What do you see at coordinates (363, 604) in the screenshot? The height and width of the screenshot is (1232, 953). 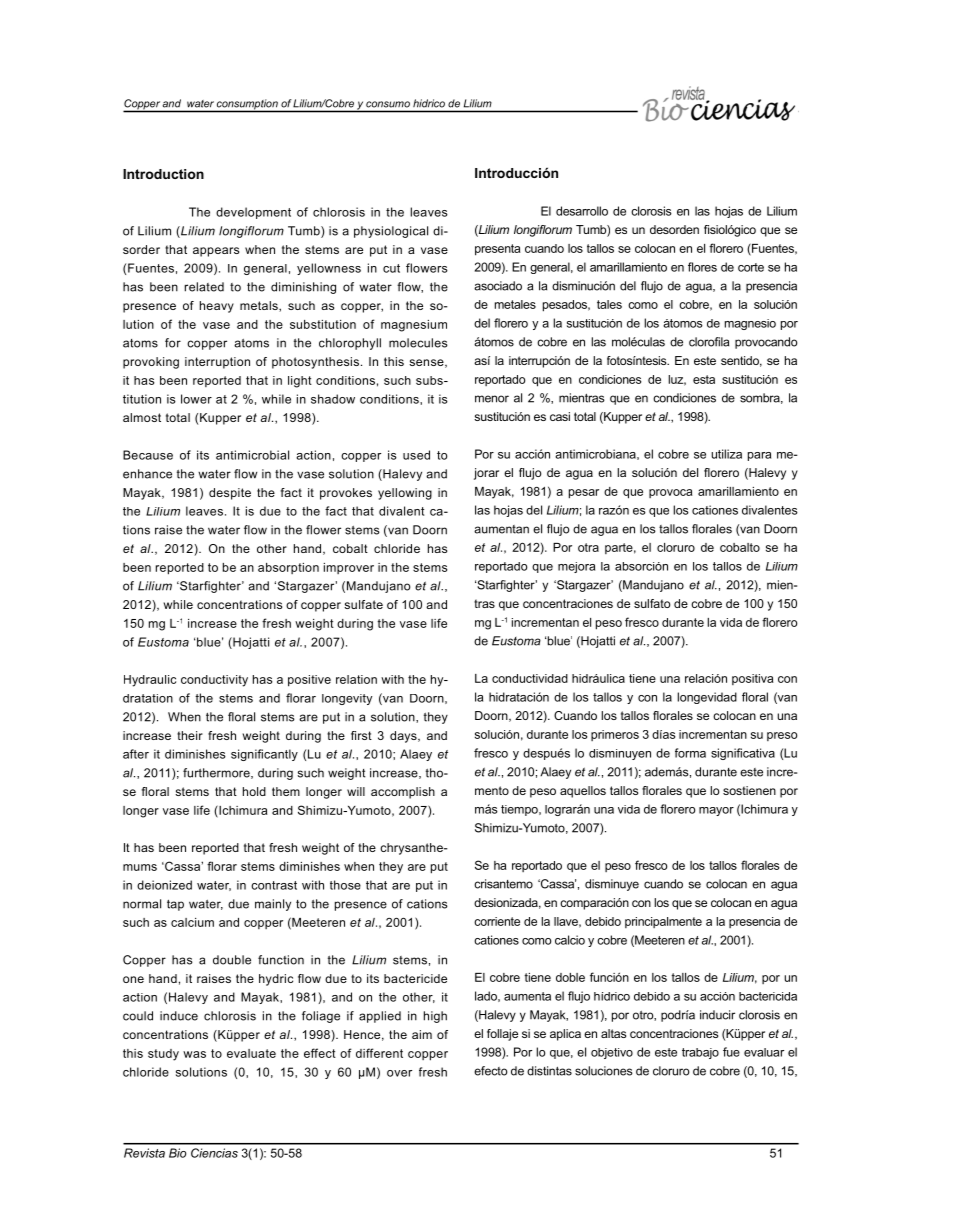 I see `sulfate` at bounding box center [363, 604].
